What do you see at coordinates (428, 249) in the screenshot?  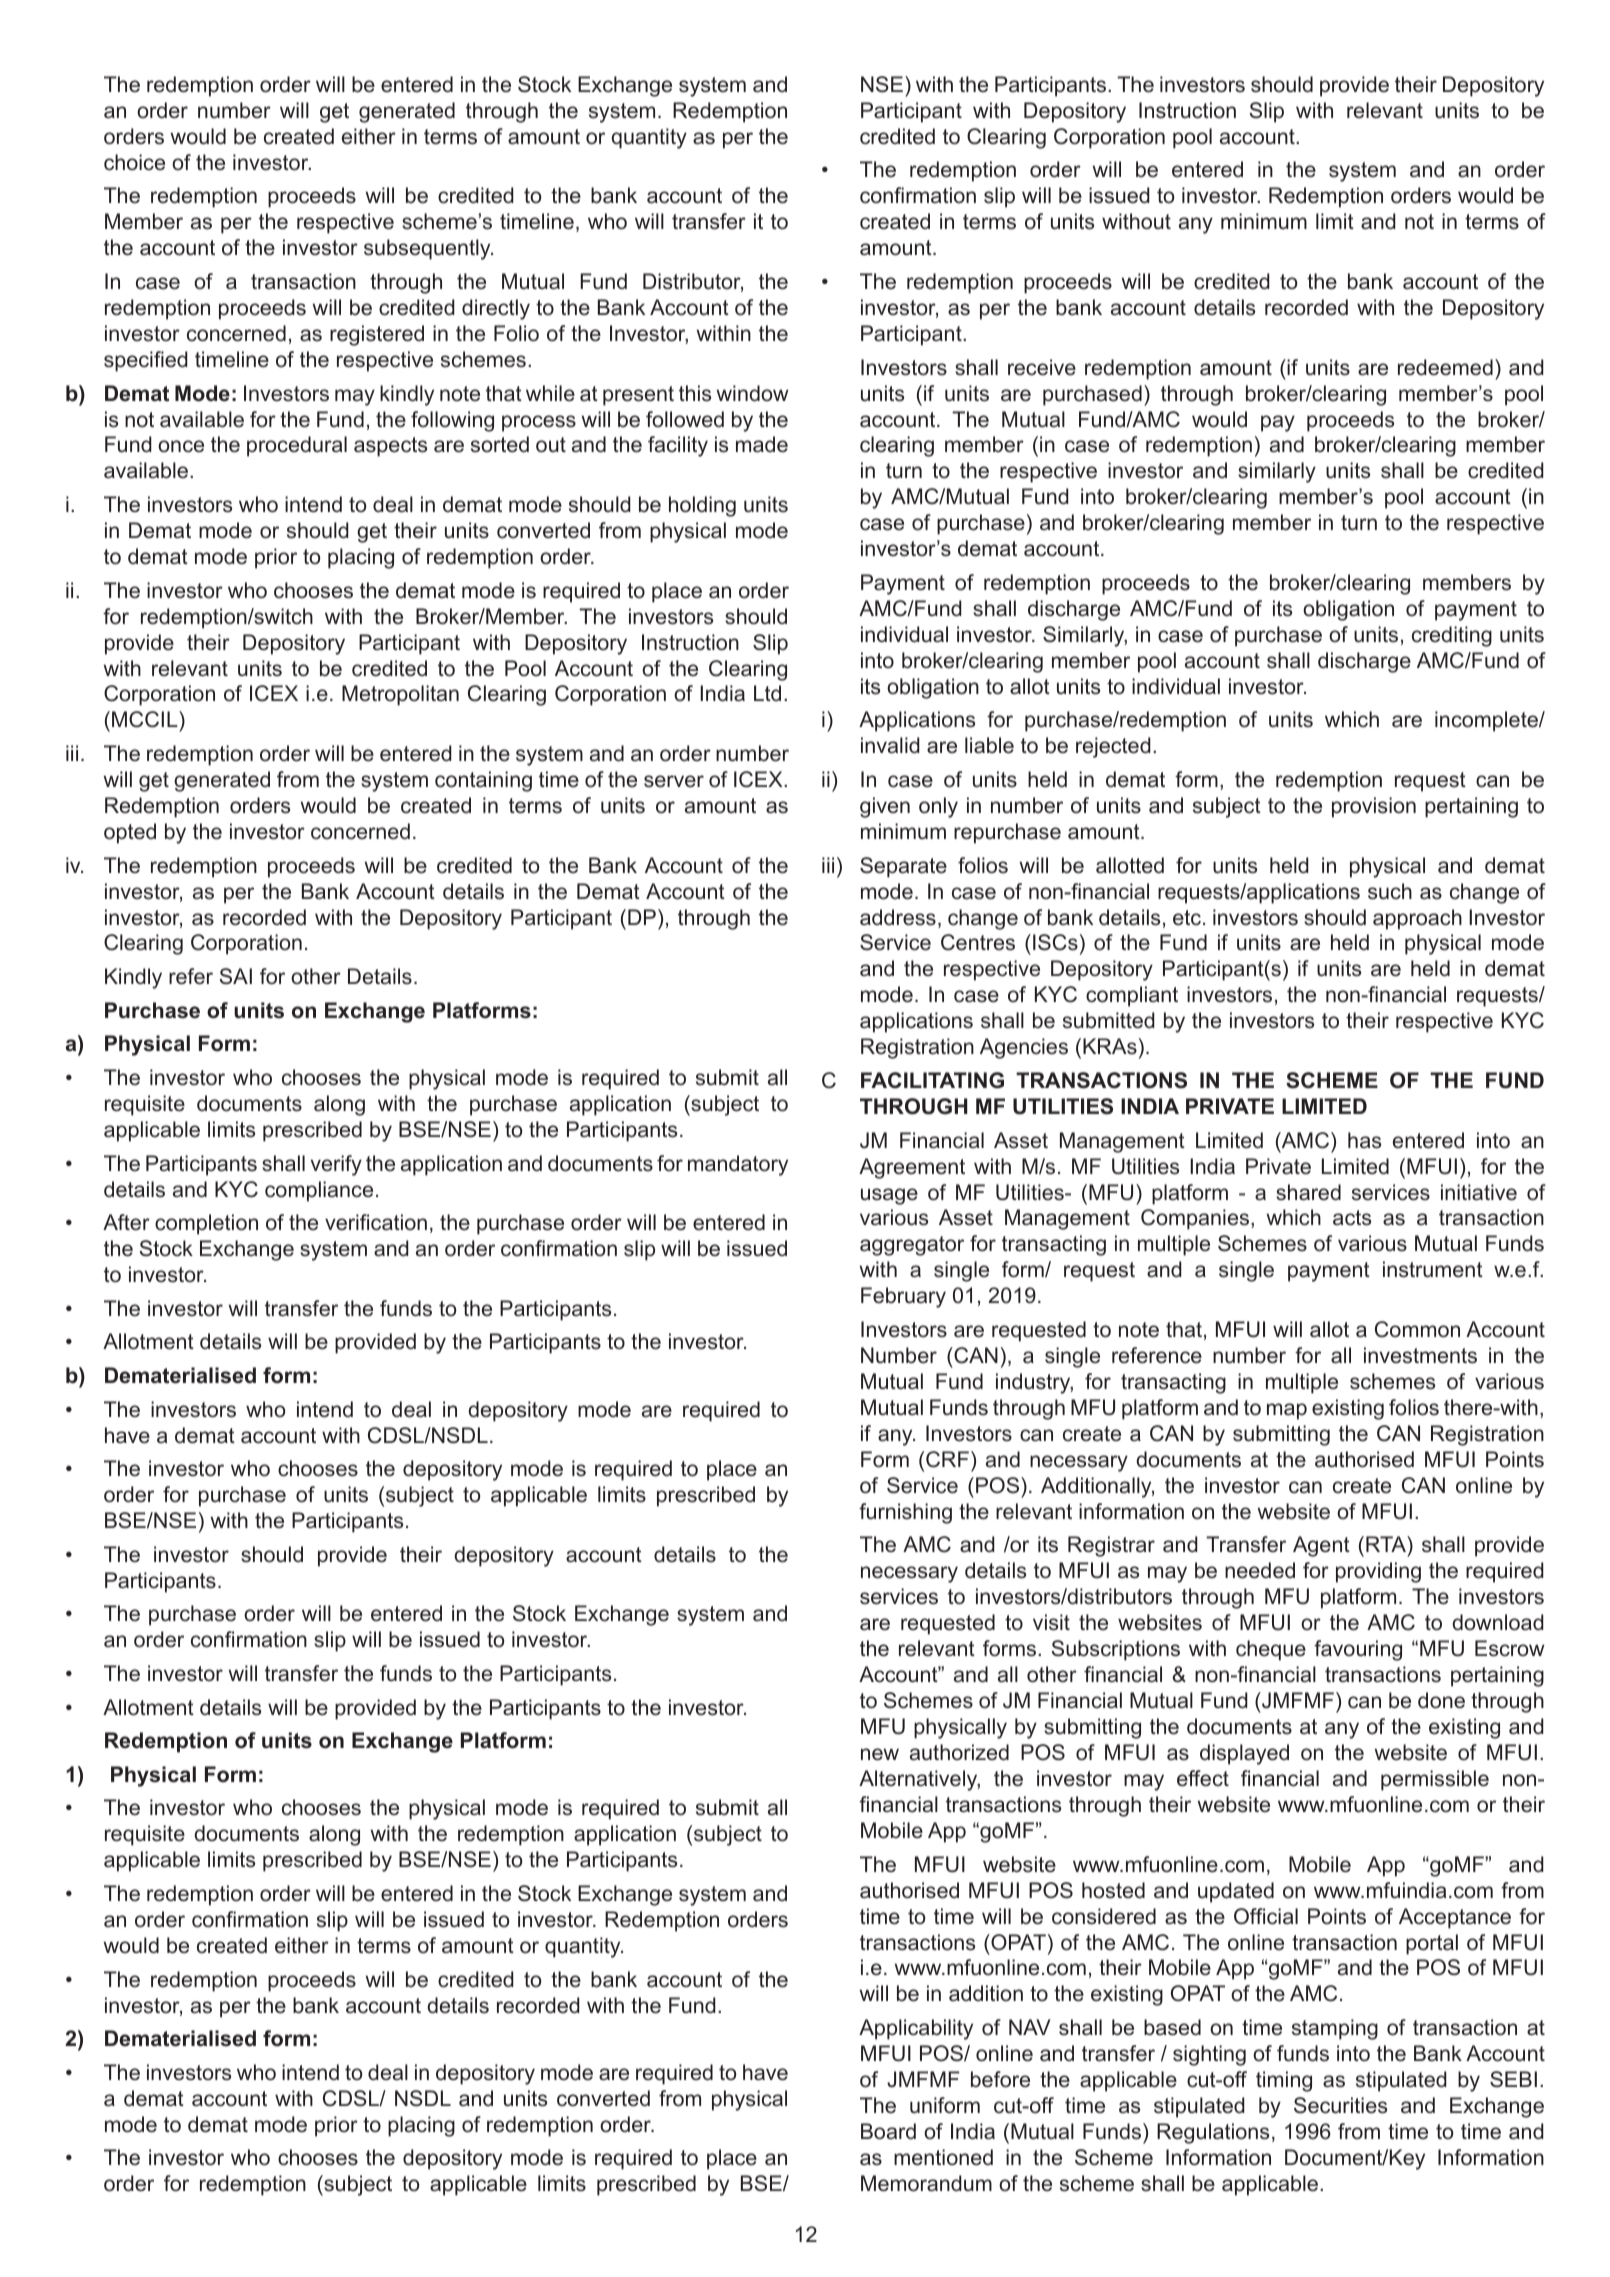 I see `subsequently` at bounding box center [428, 249].
